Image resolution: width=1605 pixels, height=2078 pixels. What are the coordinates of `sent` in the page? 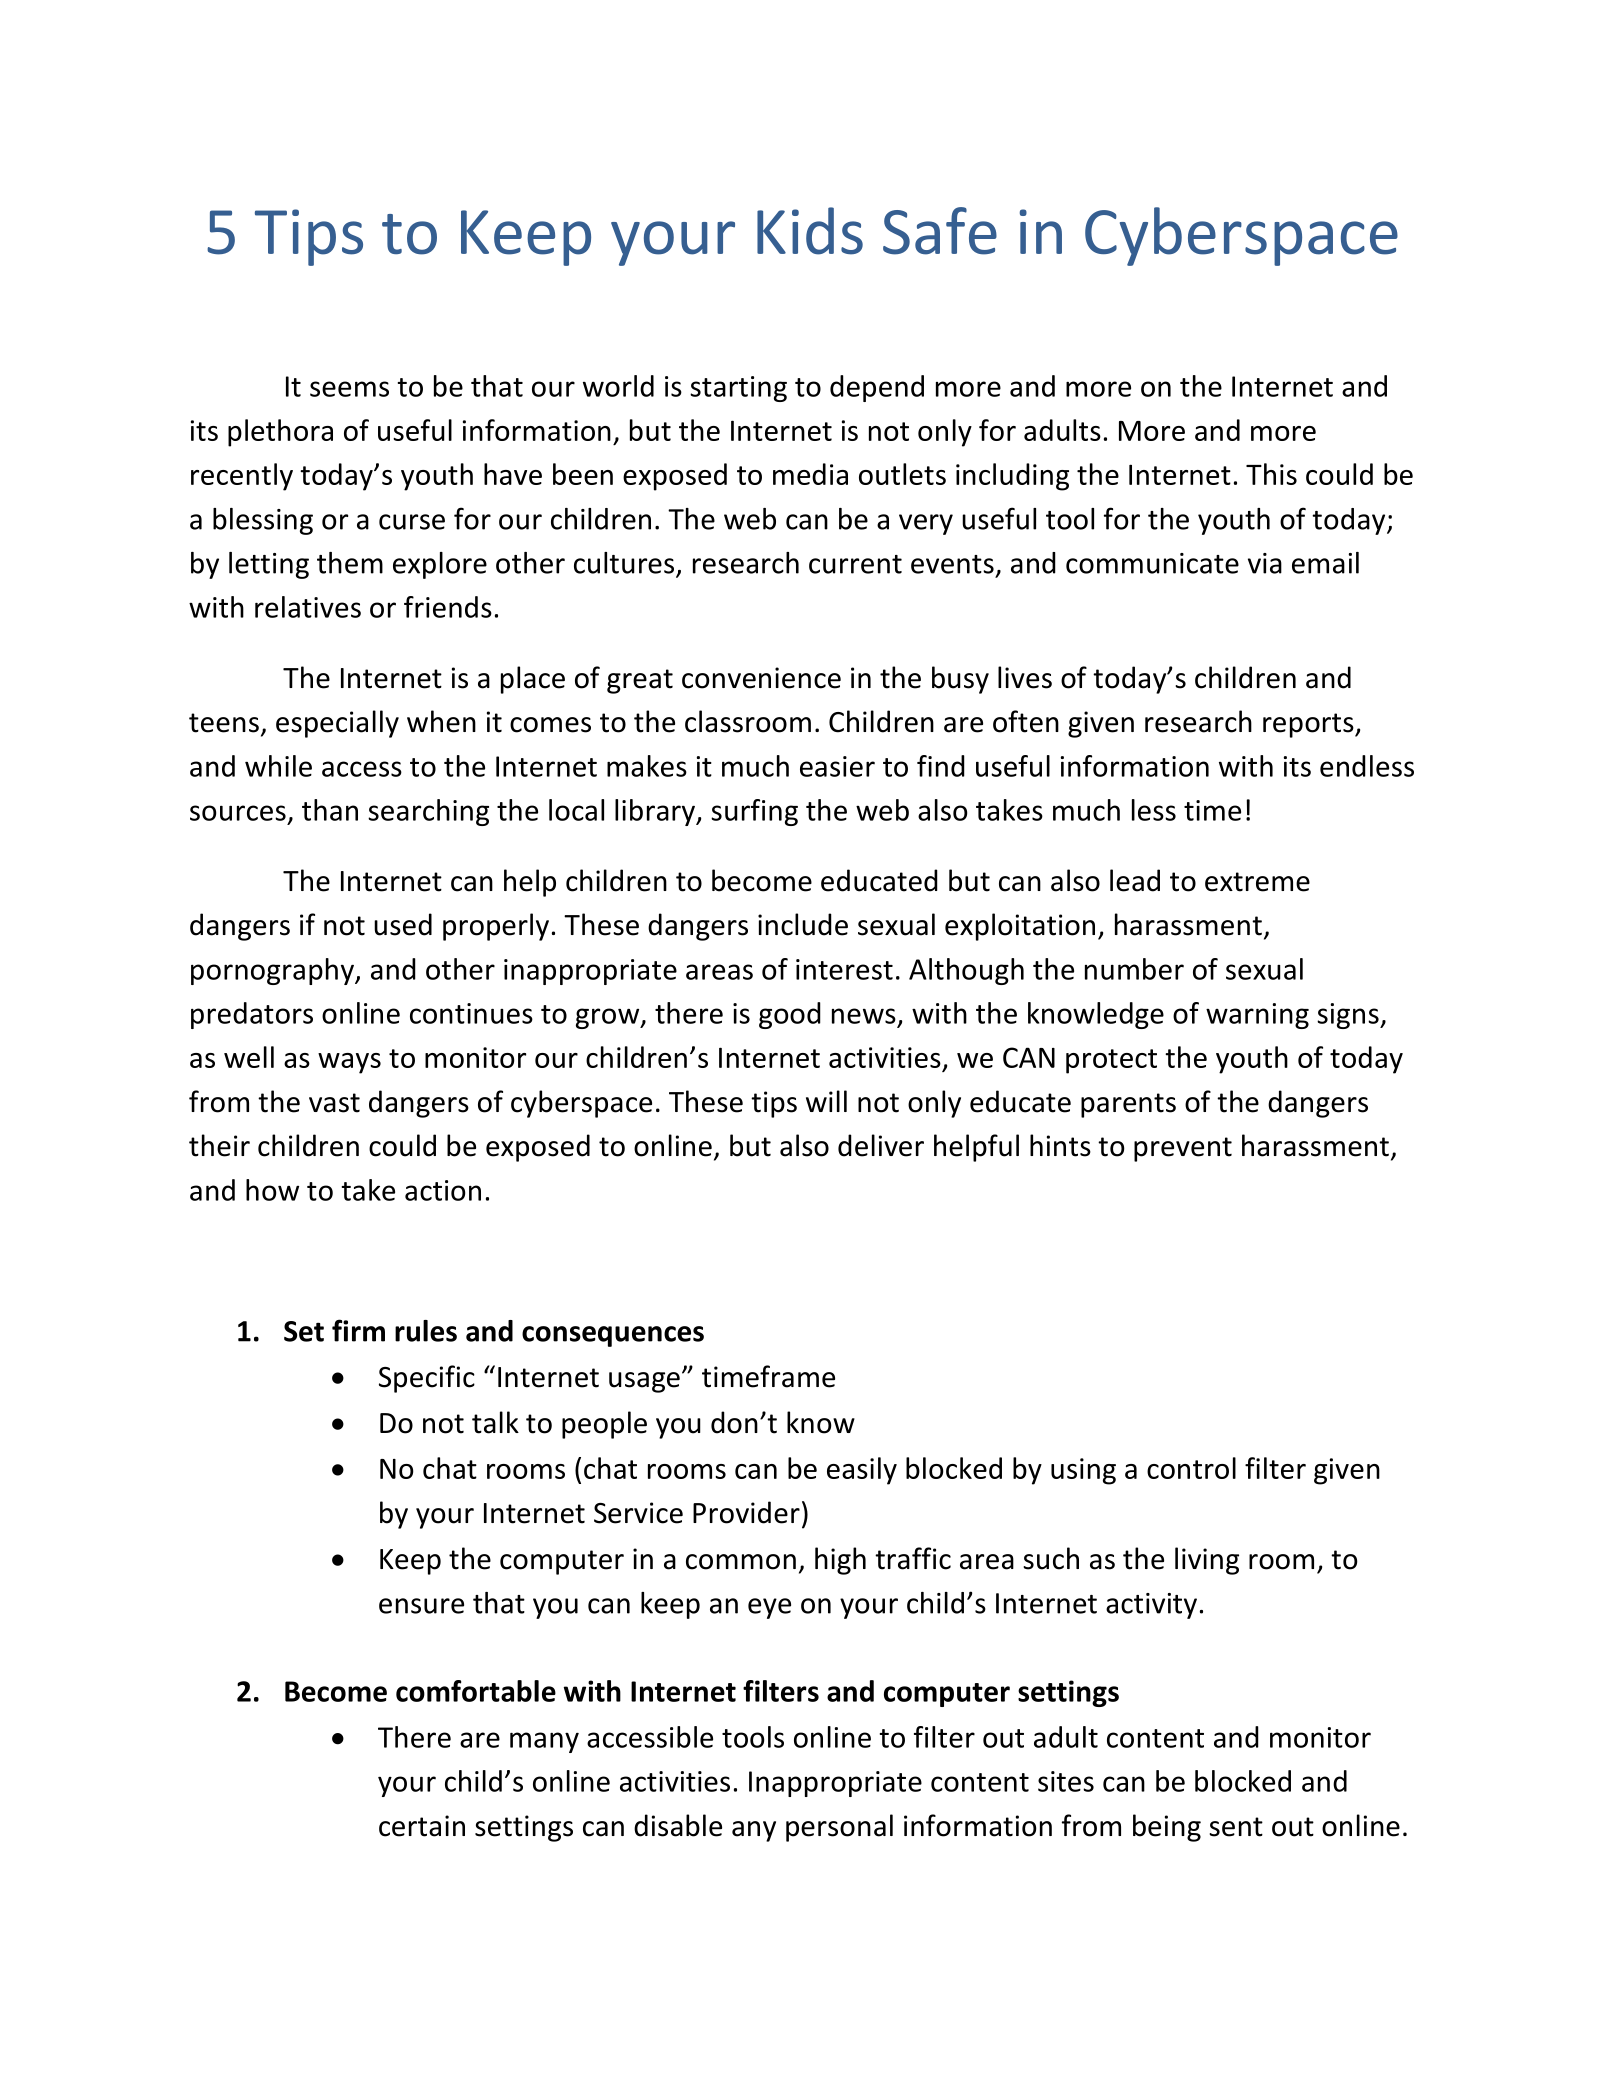 It's located at (1236, 1827).
